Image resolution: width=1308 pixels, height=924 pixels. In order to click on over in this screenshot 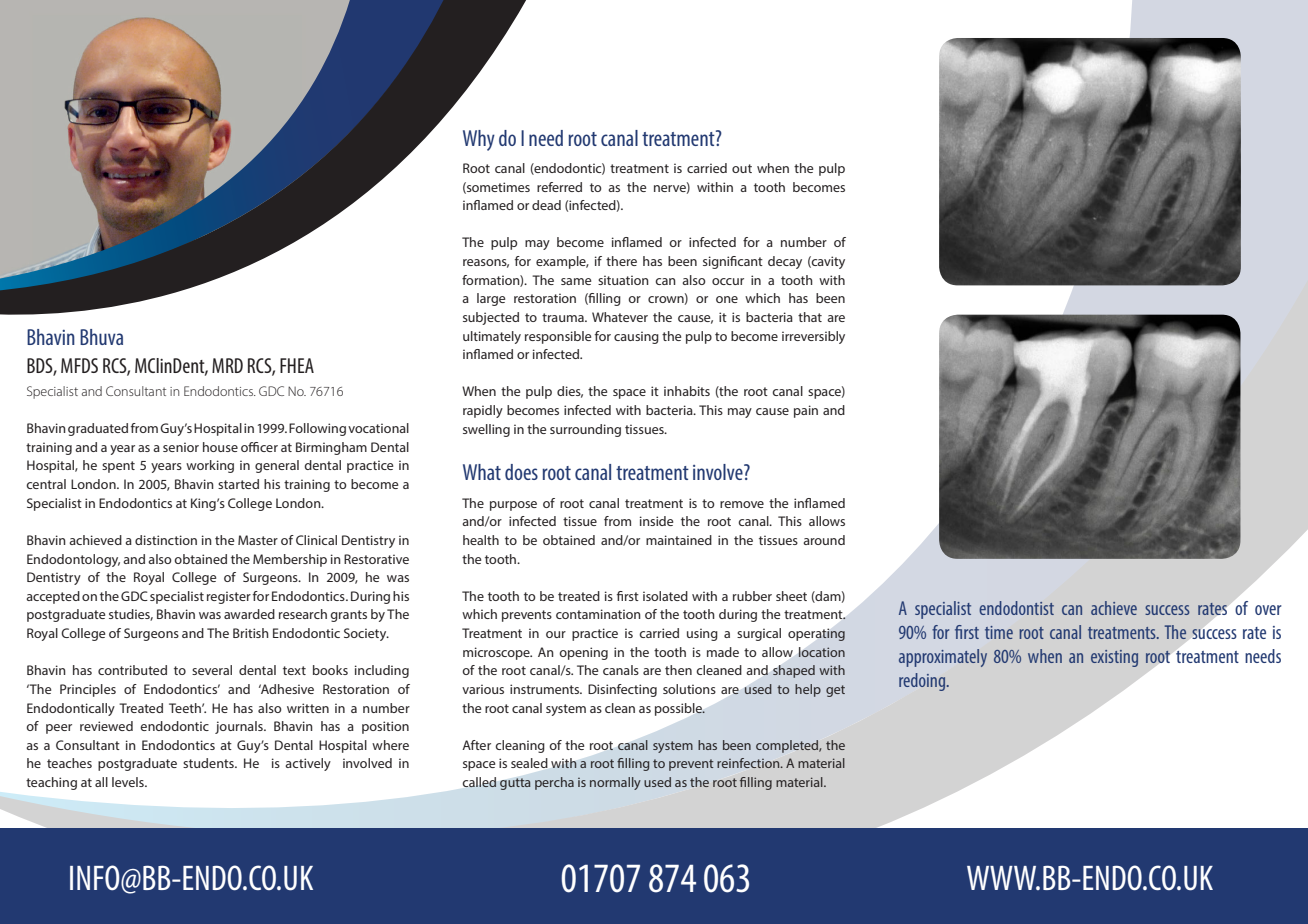, I will do `click(1268, 610)`.
